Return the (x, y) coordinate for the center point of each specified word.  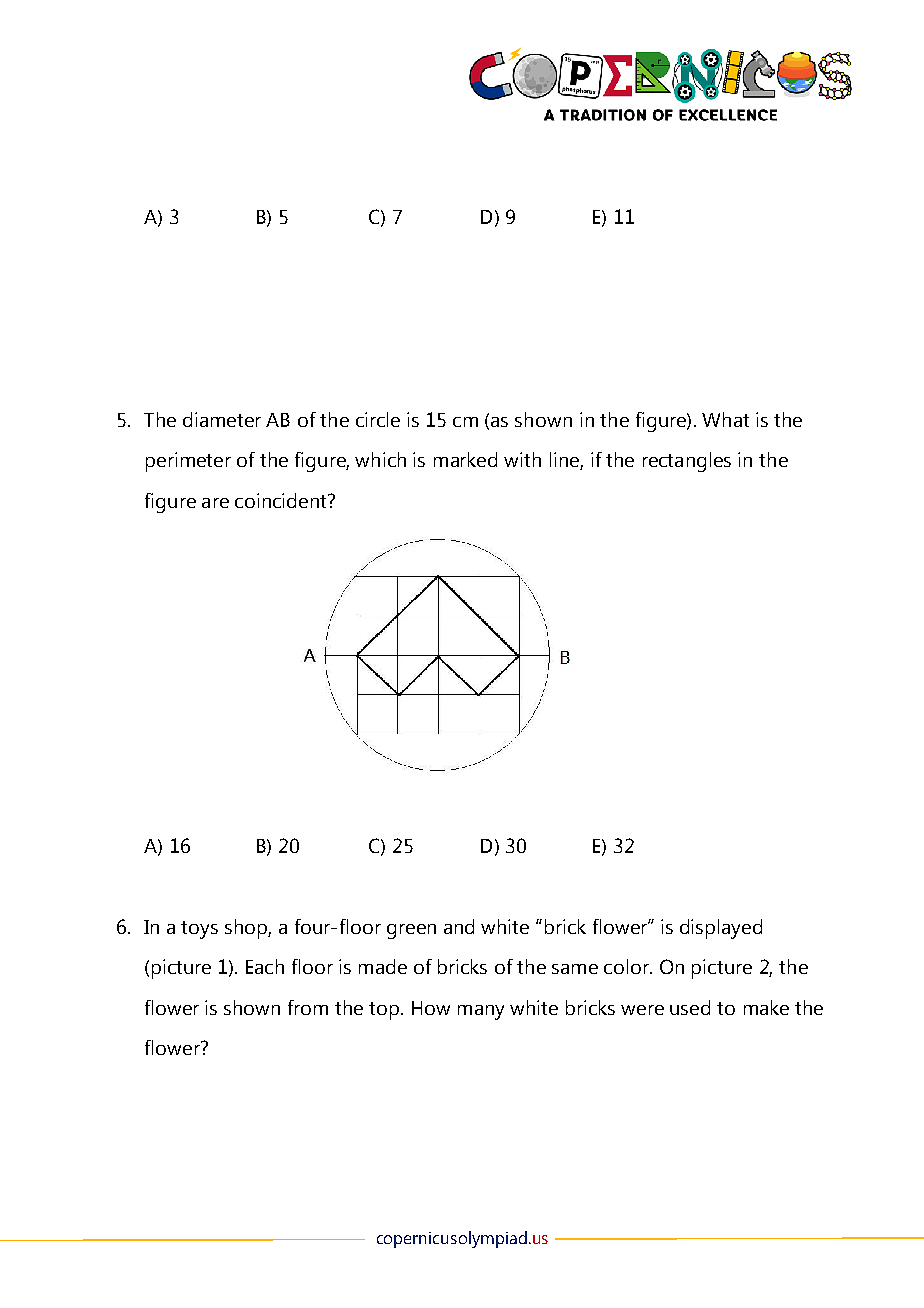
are (215, 503)
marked (465, 459)
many (481, 1012)
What (725, 419)
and (459, 926)
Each (265, 966)
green (411, 931)
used (690, 1007)
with (522, 459)
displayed (721, 929)
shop (247, 929)
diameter (222, 419)
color (627, 966)
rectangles (687, 462)
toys (199, 930)
